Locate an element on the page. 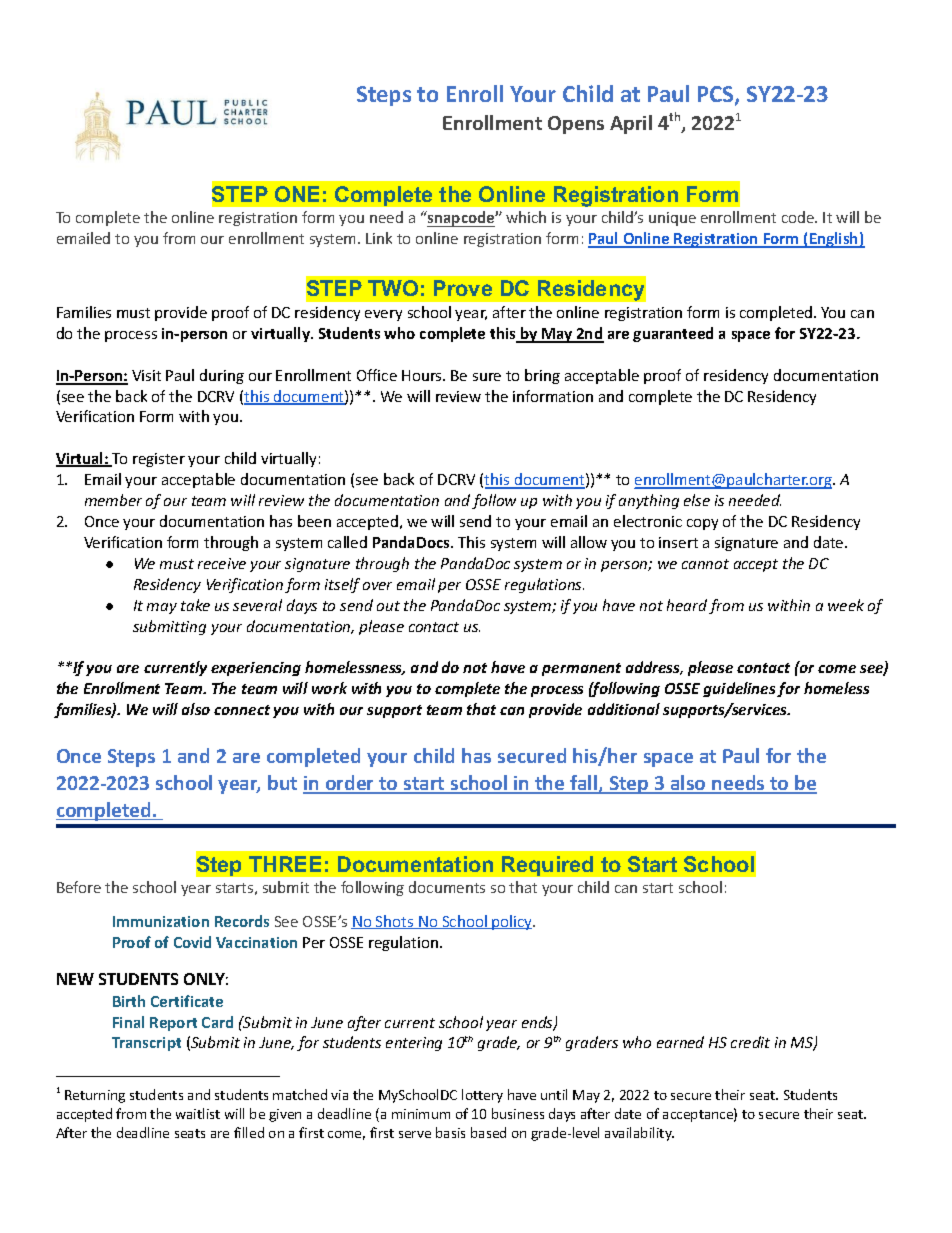  order is located at coordinates (350, 784).
